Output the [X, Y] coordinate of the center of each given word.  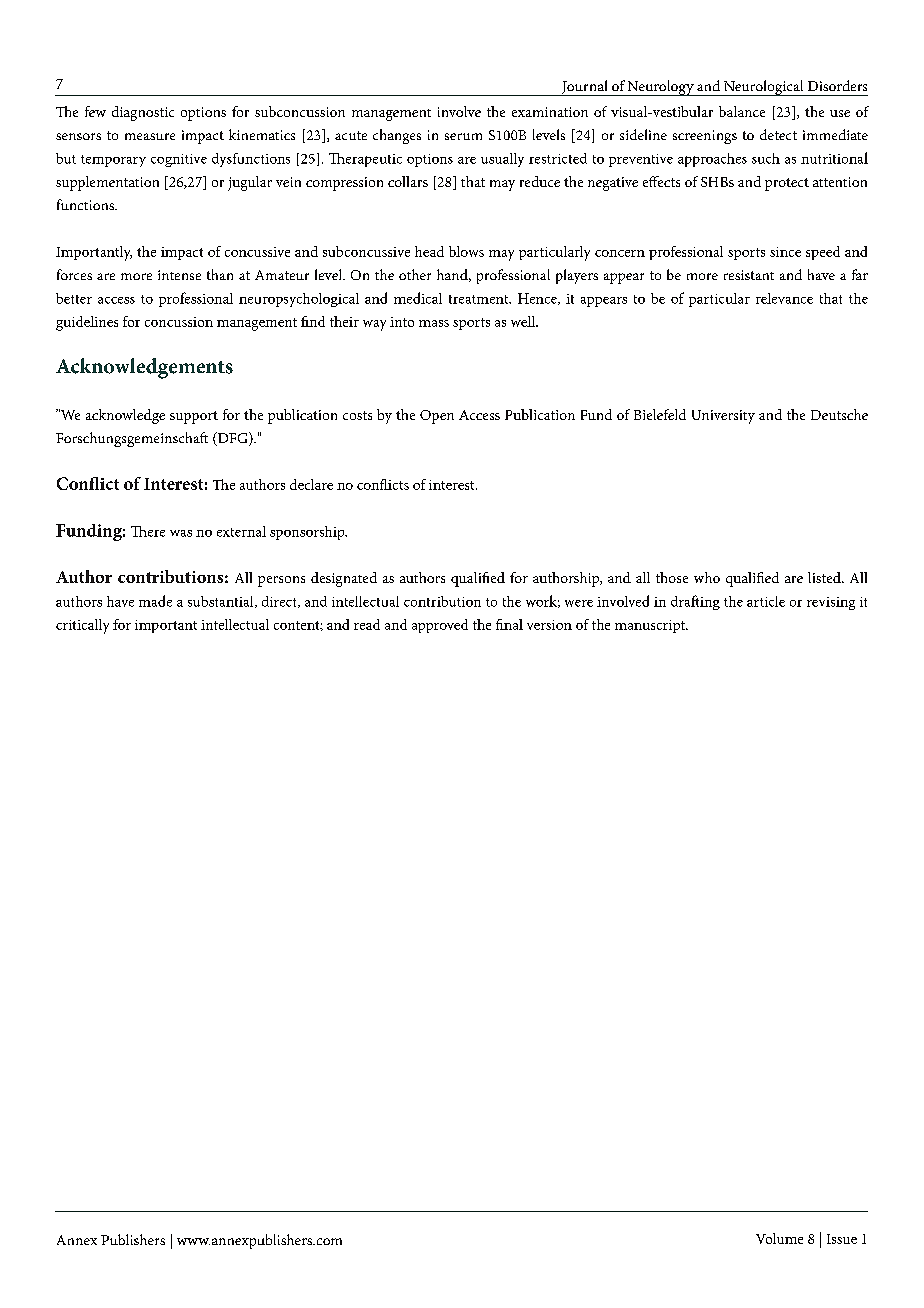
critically [82, 626]
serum [463, 136]
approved [440, 626]
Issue [842, 1239]
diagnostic [143, 113]
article [766, 601]
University [723, 417]
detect [778, 134]
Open [437, 417]
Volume [779, 1238]
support [194, 417]
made [155, 601]
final [509, 624]
